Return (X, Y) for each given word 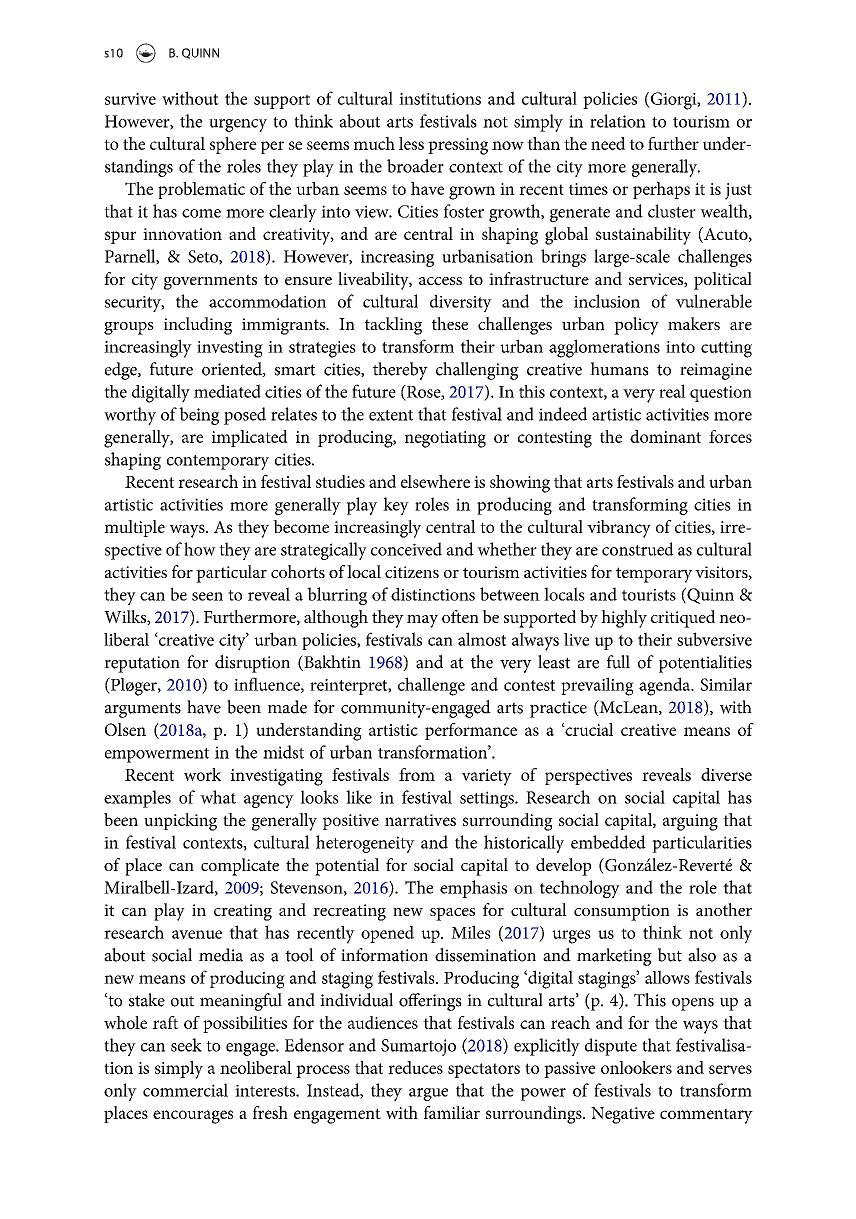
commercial (185, 1090)
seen (207, 596)
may (422, 621)
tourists (649, 595)
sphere (233, 145)
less (411, 143)
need (608, 143)
